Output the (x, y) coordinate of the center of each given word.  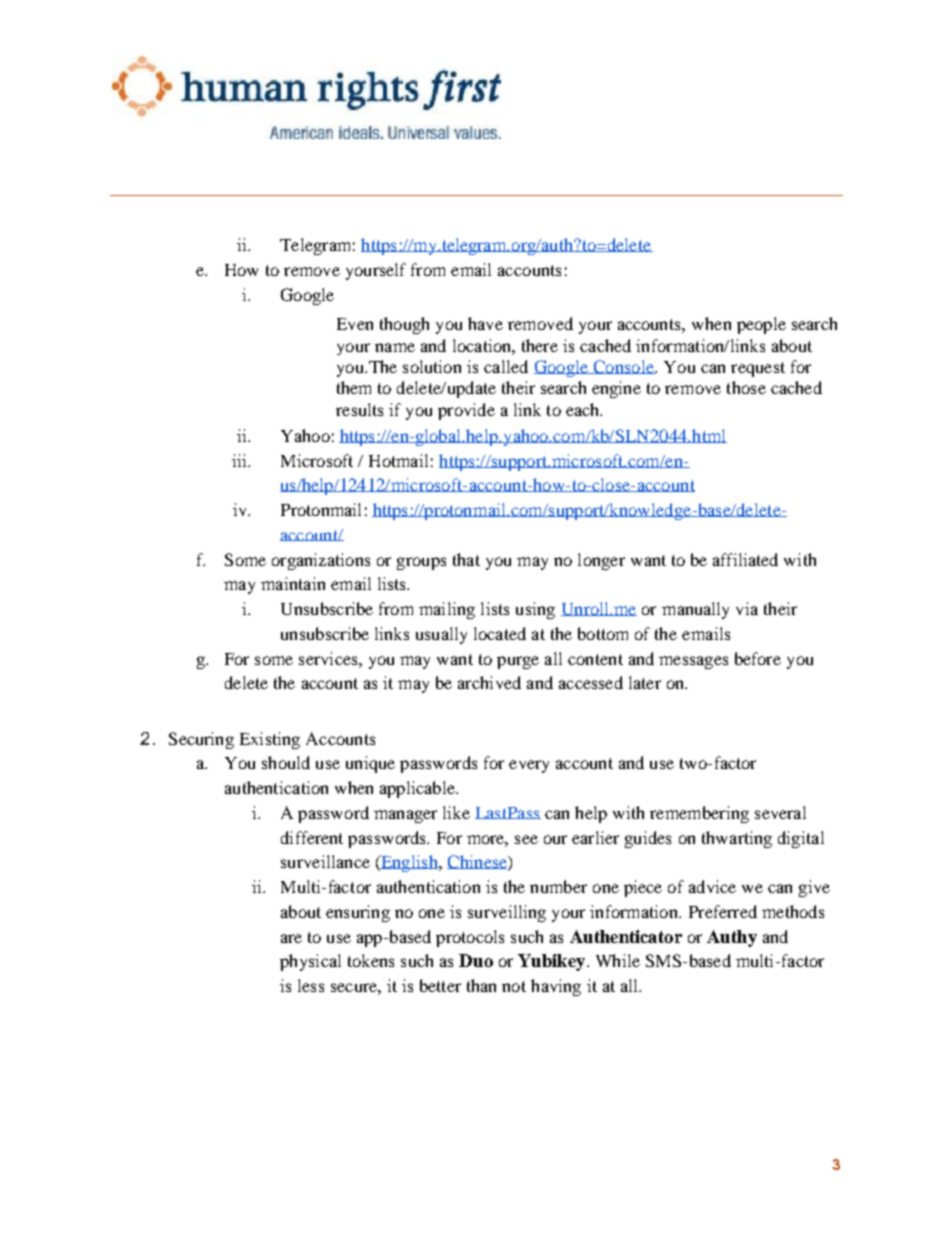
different (312, 837)
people (761, 325)
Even (355, 324)
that (466, 559)
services (329, 658)
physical (310, 962)
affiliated (745, 559)
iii (240, 460)
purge (518, 662)
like (456, 812)
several (780, 812)
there (540, 345)
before (758, 658)
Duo (476, 960)
